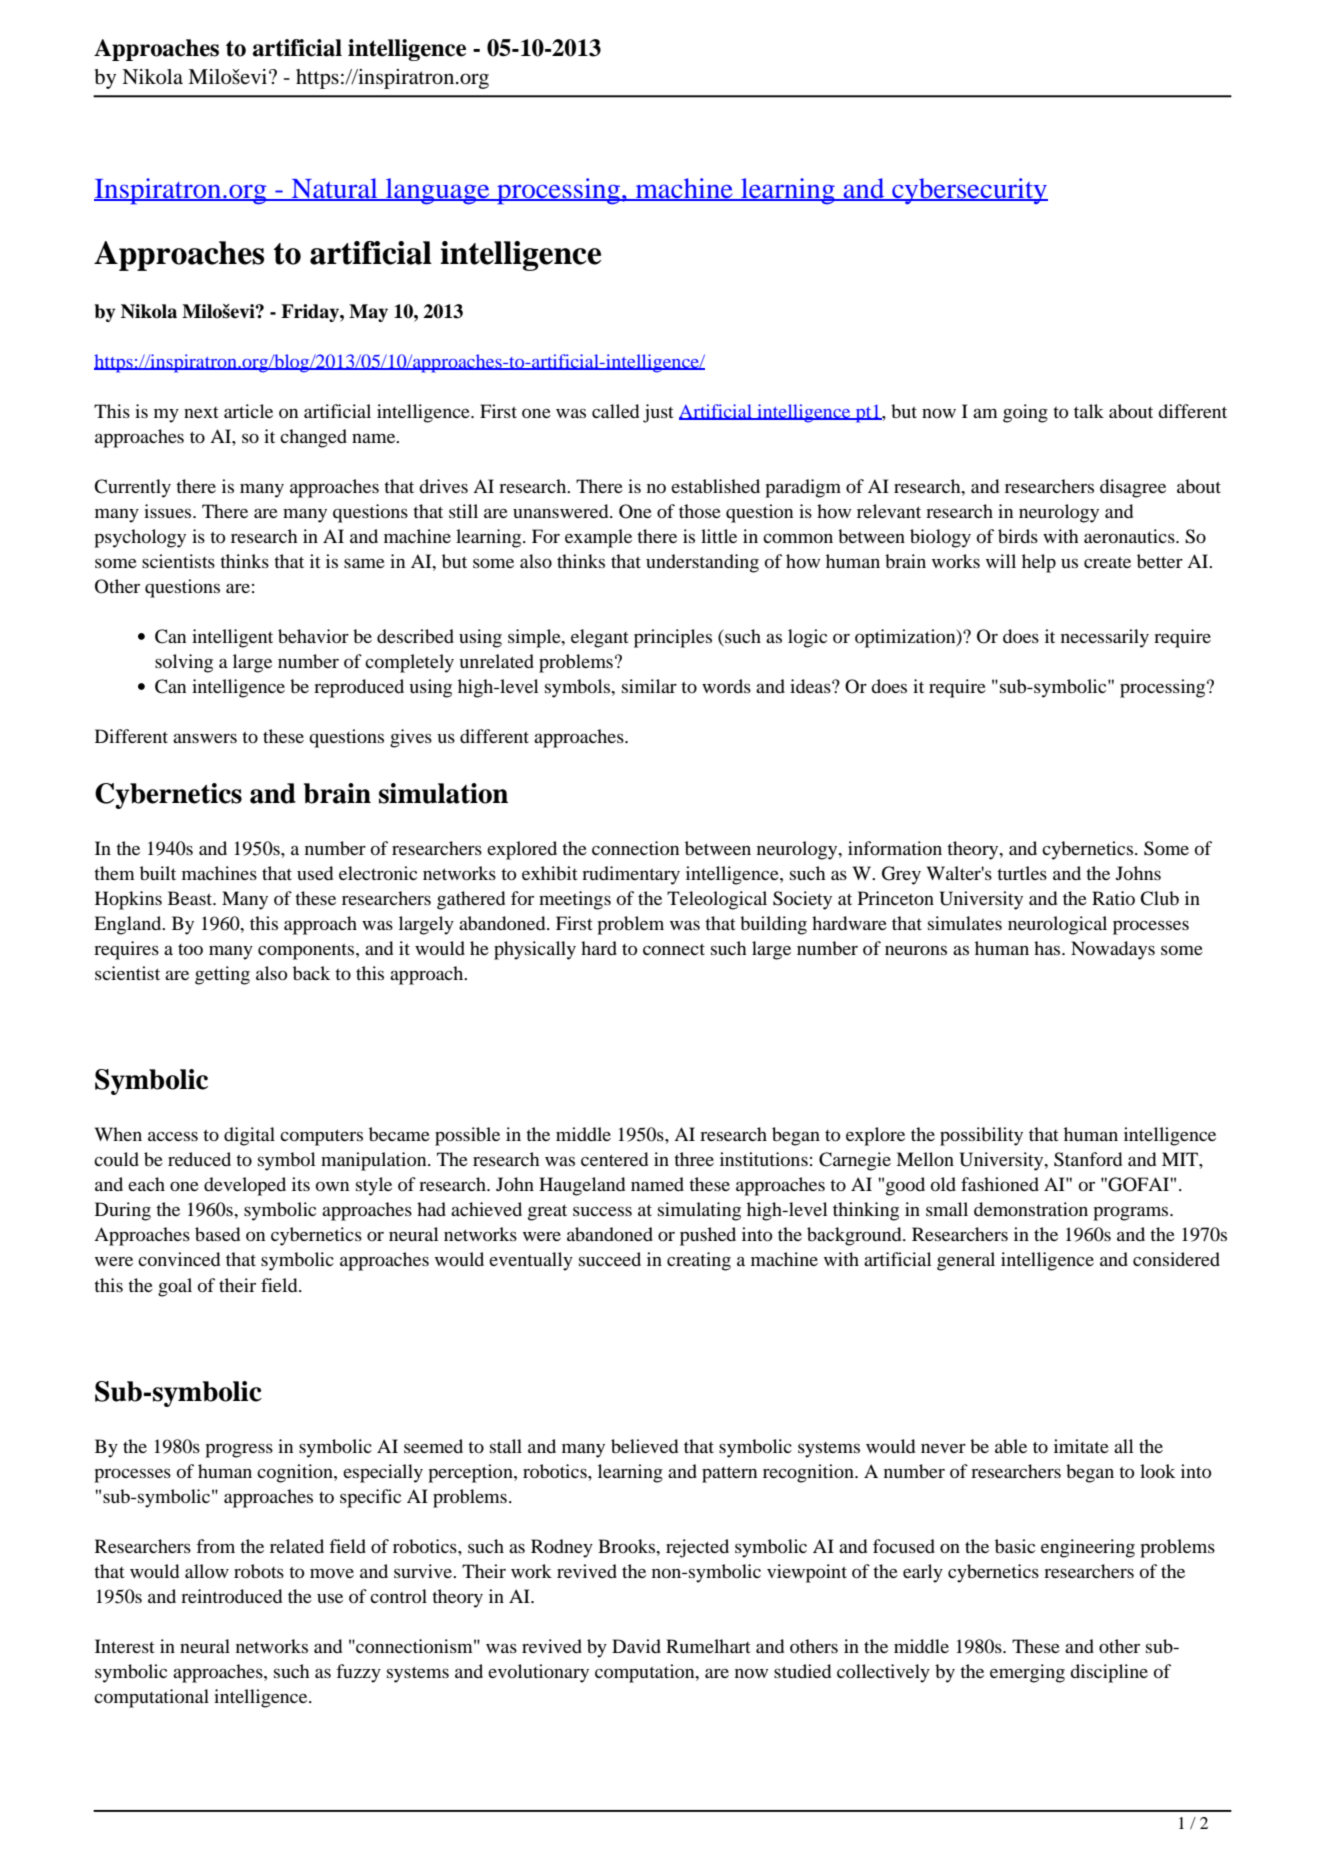 This screenshot has height=1874, width=1325. What do you see at coordinates (190, 949) in the screenshot?
I see `too` at bounding box center [190, 949].
